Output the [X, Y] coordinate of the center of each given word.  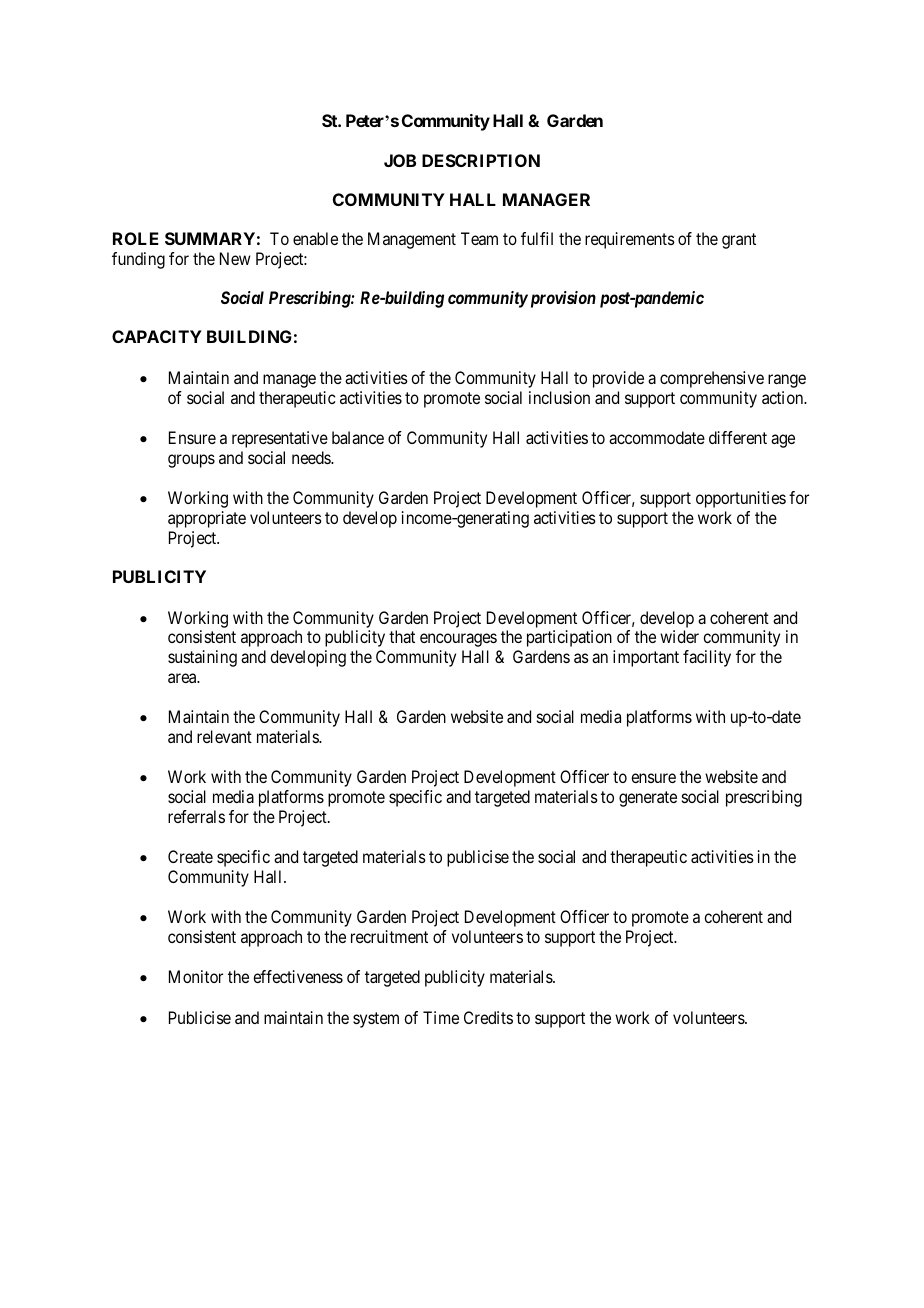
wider [679, 636]
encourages [458, 640]
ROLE [136, 238]
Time [441, 1017]
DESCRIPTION [481, 160]
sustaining [202, 658]
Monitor [196, 976]
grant [739, 241]
